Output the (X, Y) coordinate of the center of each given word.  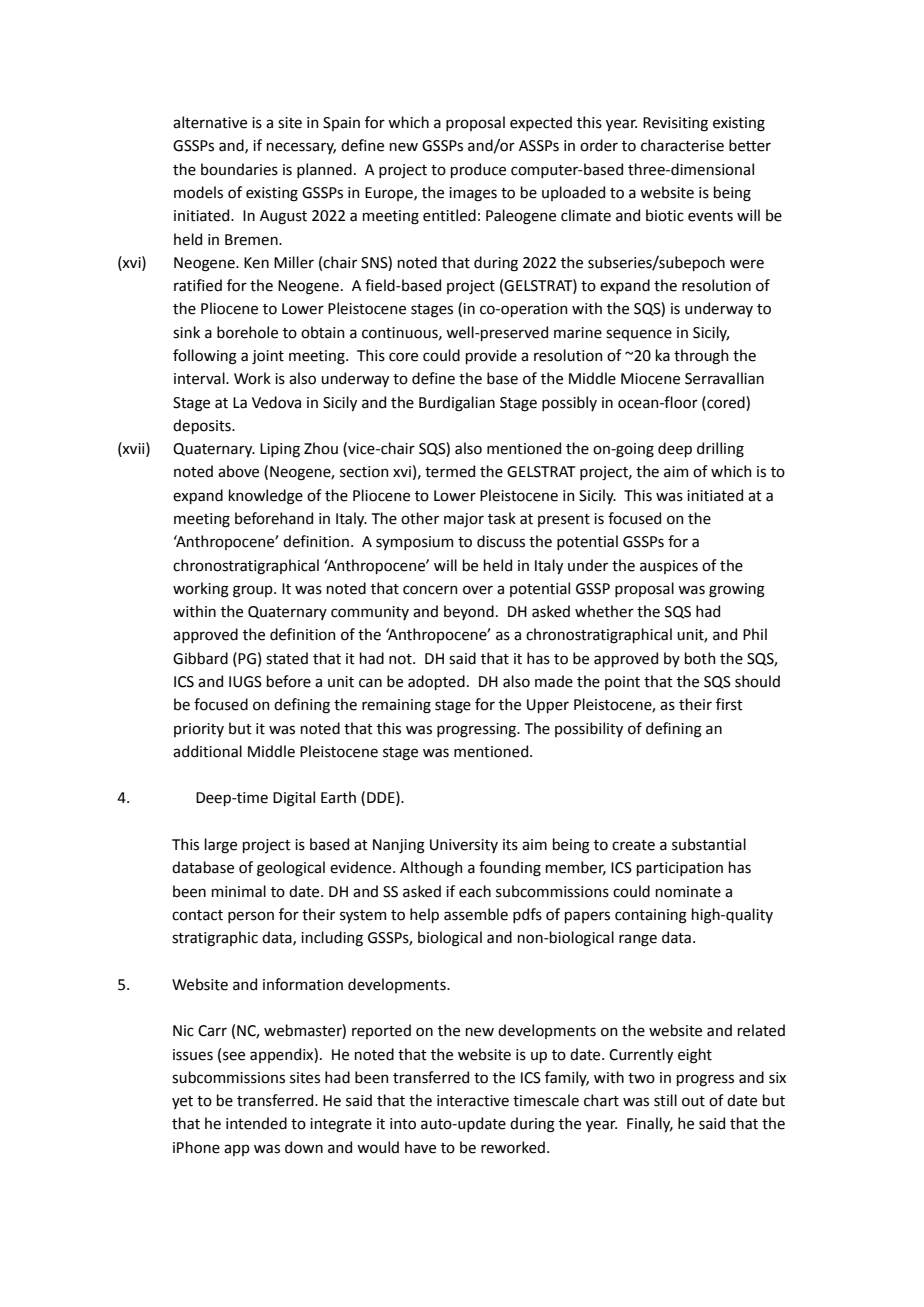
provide (491, 356)
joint (268, 357)
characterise (682, 145)
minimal (239, 891)
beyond (469, 612)
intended (256, 1123)
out (693, 1101)
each (475, 891)
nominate (688, 892)
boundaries (239, 169)
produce (478, 170)
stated (287, 658)
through (701, 357)
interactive (473, 1101)
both (700, 658)
